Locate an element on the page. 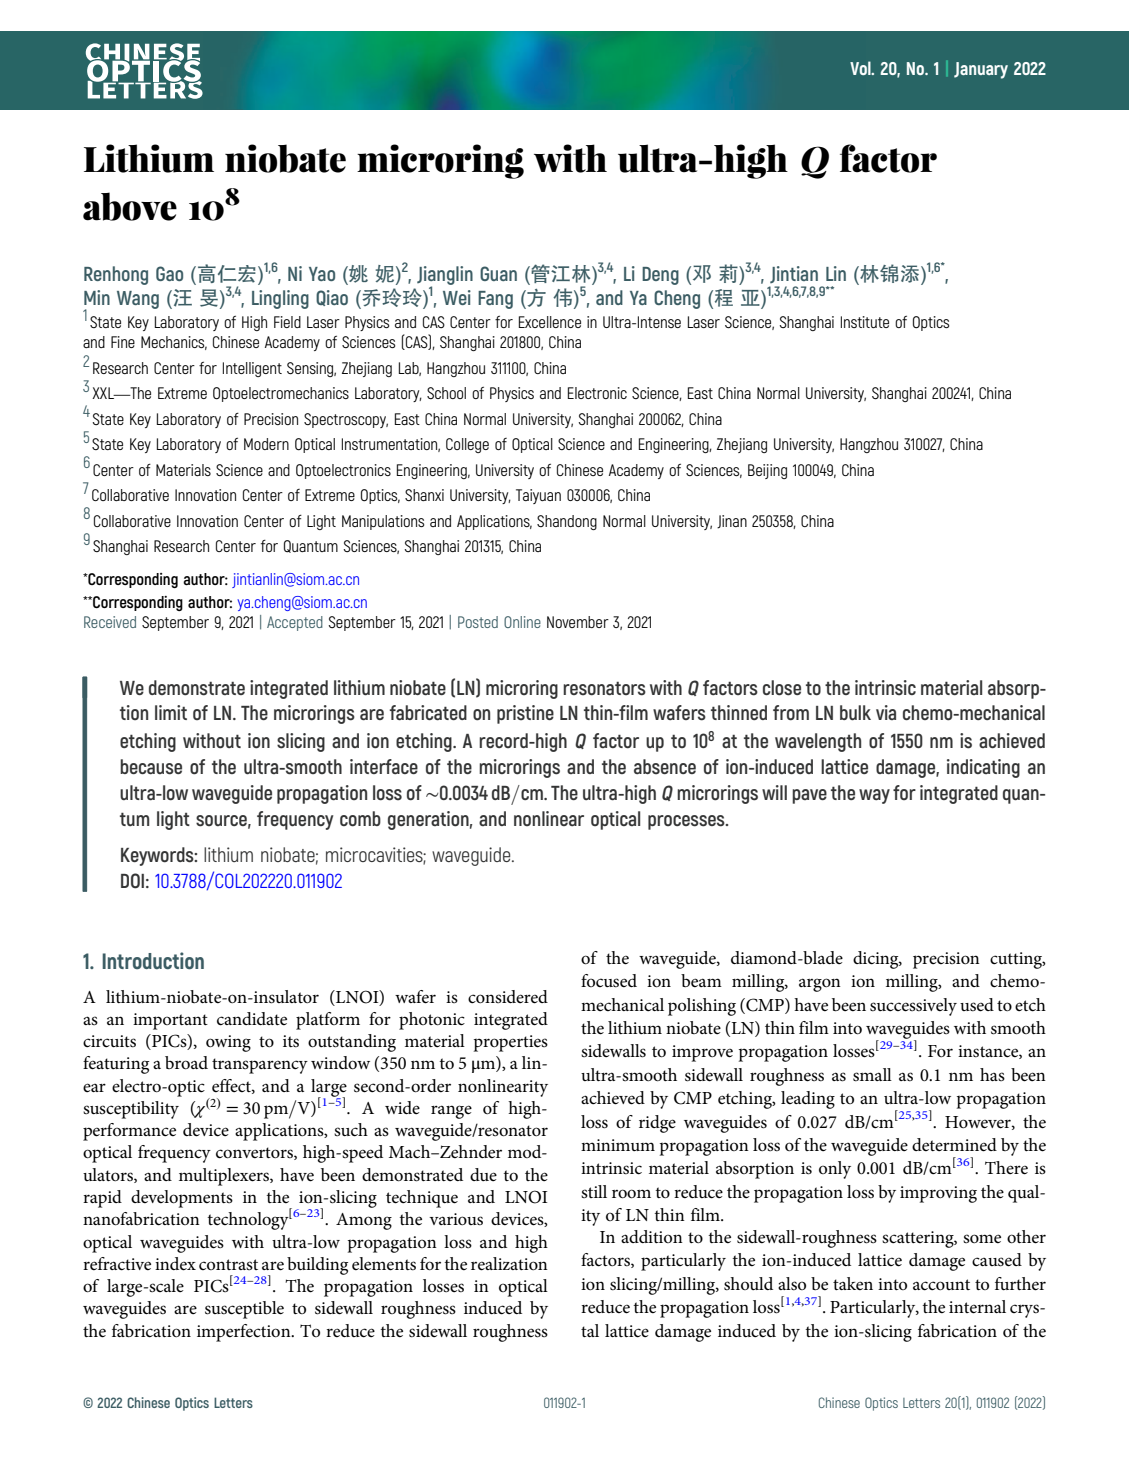  Accepted is located at coordinates (295, 623).
